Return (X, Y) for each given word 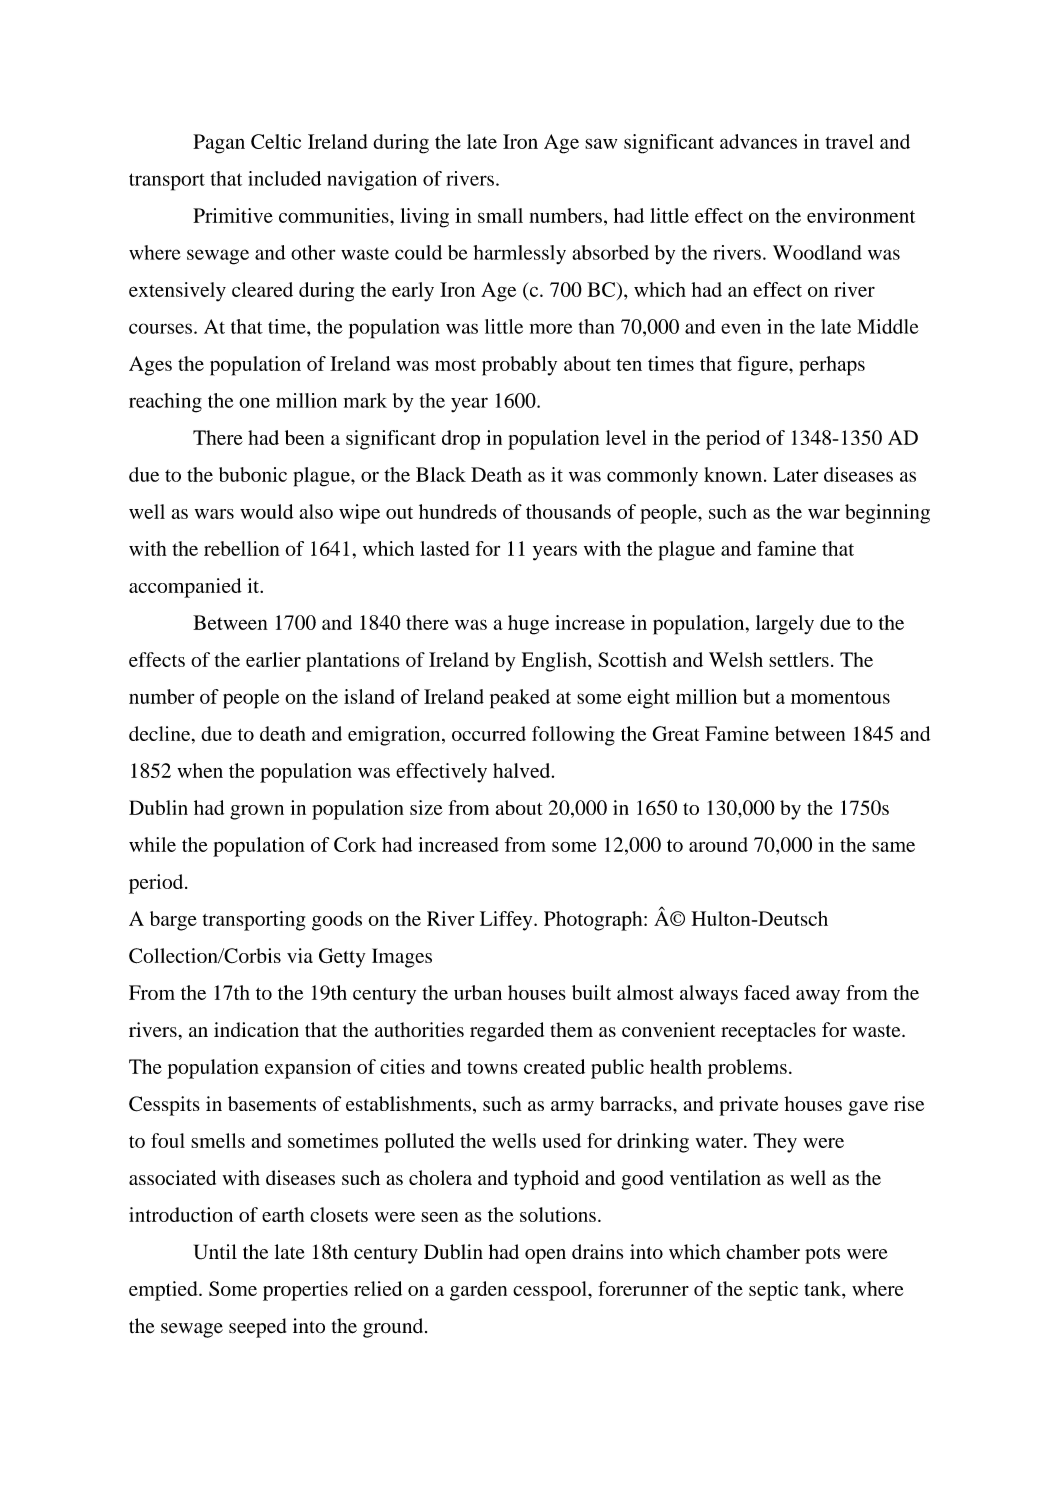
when (200, 770)
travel (849, 141)
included (284, 178)
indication (256, 1029)
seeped (257, 1328)
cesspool (551, 1291)
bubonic (253, 474)
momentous (840, 697)
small (500, 215)
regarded (507, 1032)
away (818, 997)
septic (773, 1291)
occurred (489, 733)
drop (461, 440)
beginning (887, 514)
